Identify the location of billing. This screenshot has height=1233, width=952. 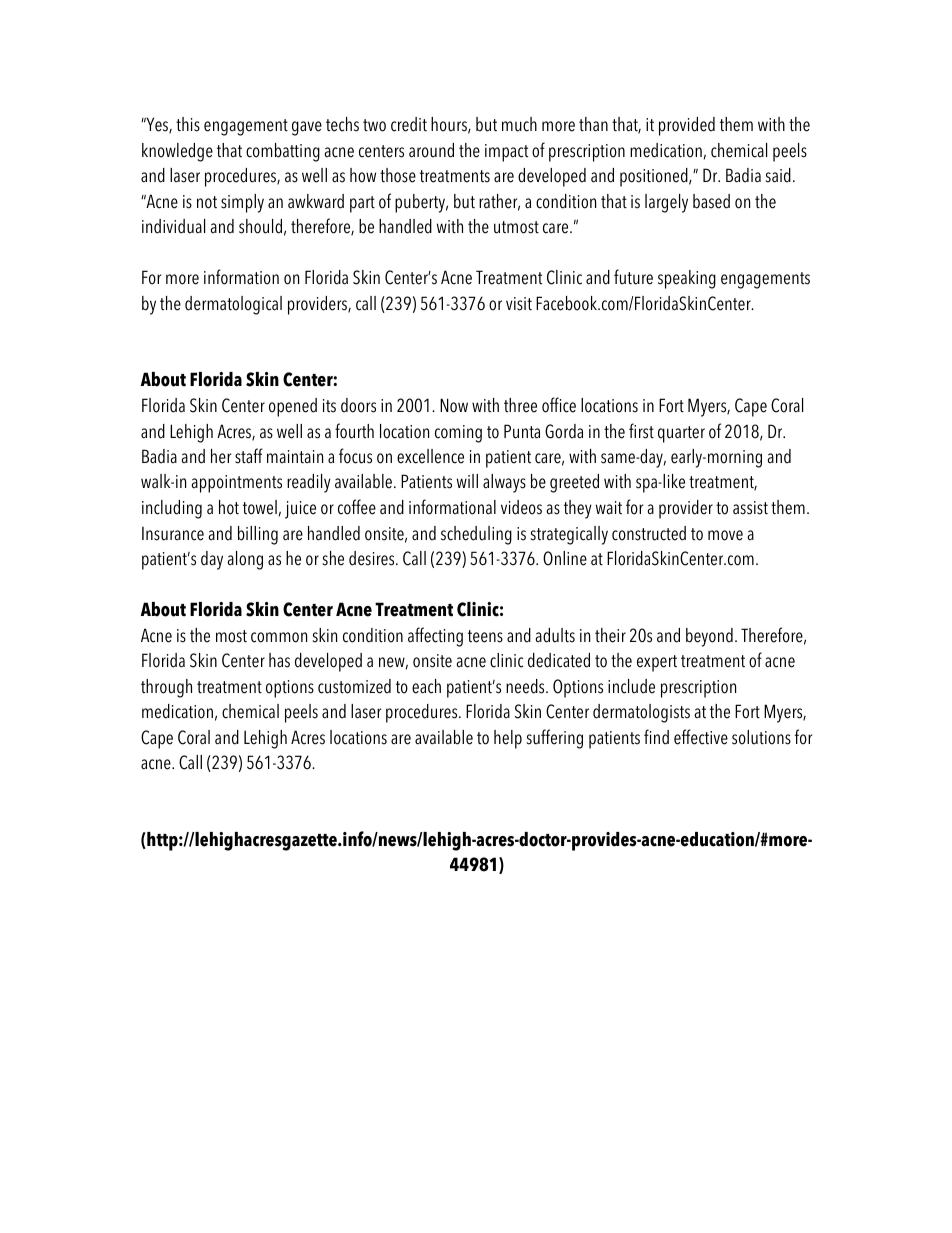
(258, 535).
